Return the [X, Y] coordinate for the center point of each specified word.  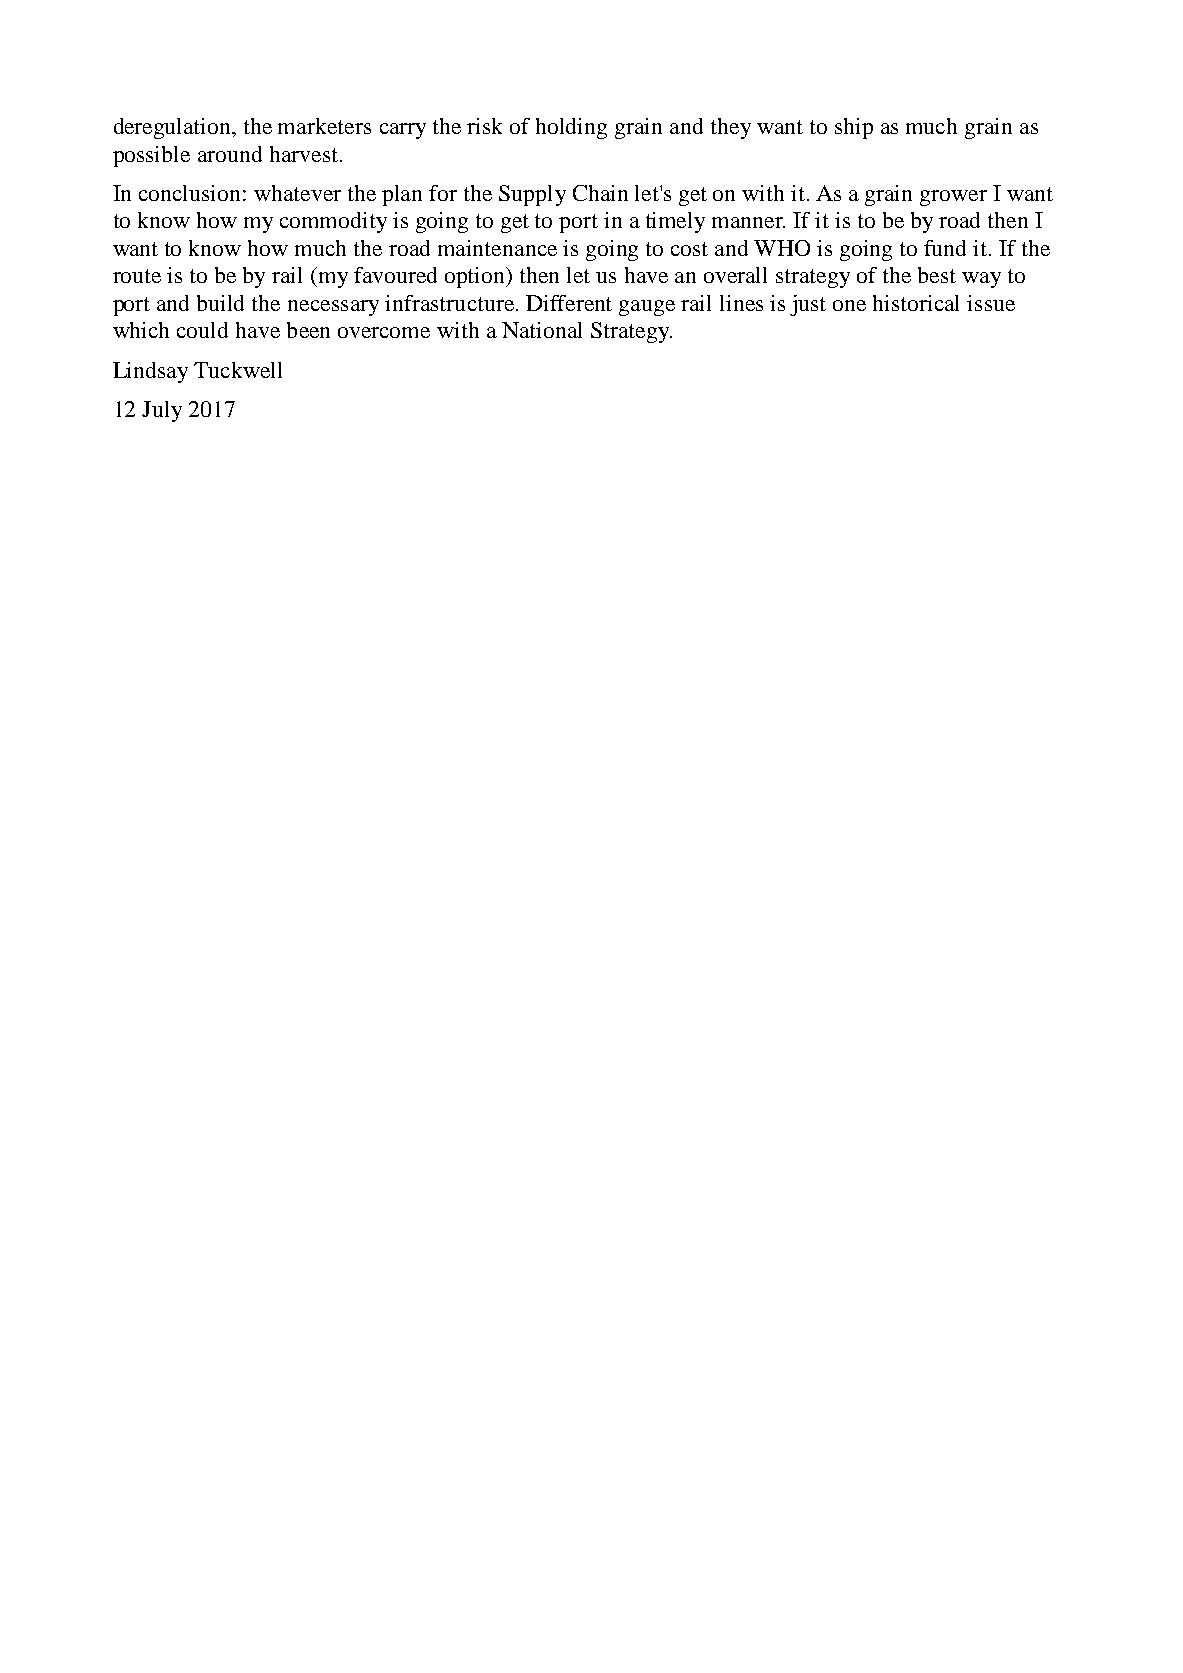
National [542, 330]
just [808, 305]
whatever [297, 193]
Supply [532, 195]
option [476, 277]
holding [571, 128]
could [202, 330]
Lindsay [150, 372]
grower [953, 198]
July [162, 411]
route [137, 276]
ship [854, 128]
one [849, 305]
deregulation [174, 128]
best [937, 275]
